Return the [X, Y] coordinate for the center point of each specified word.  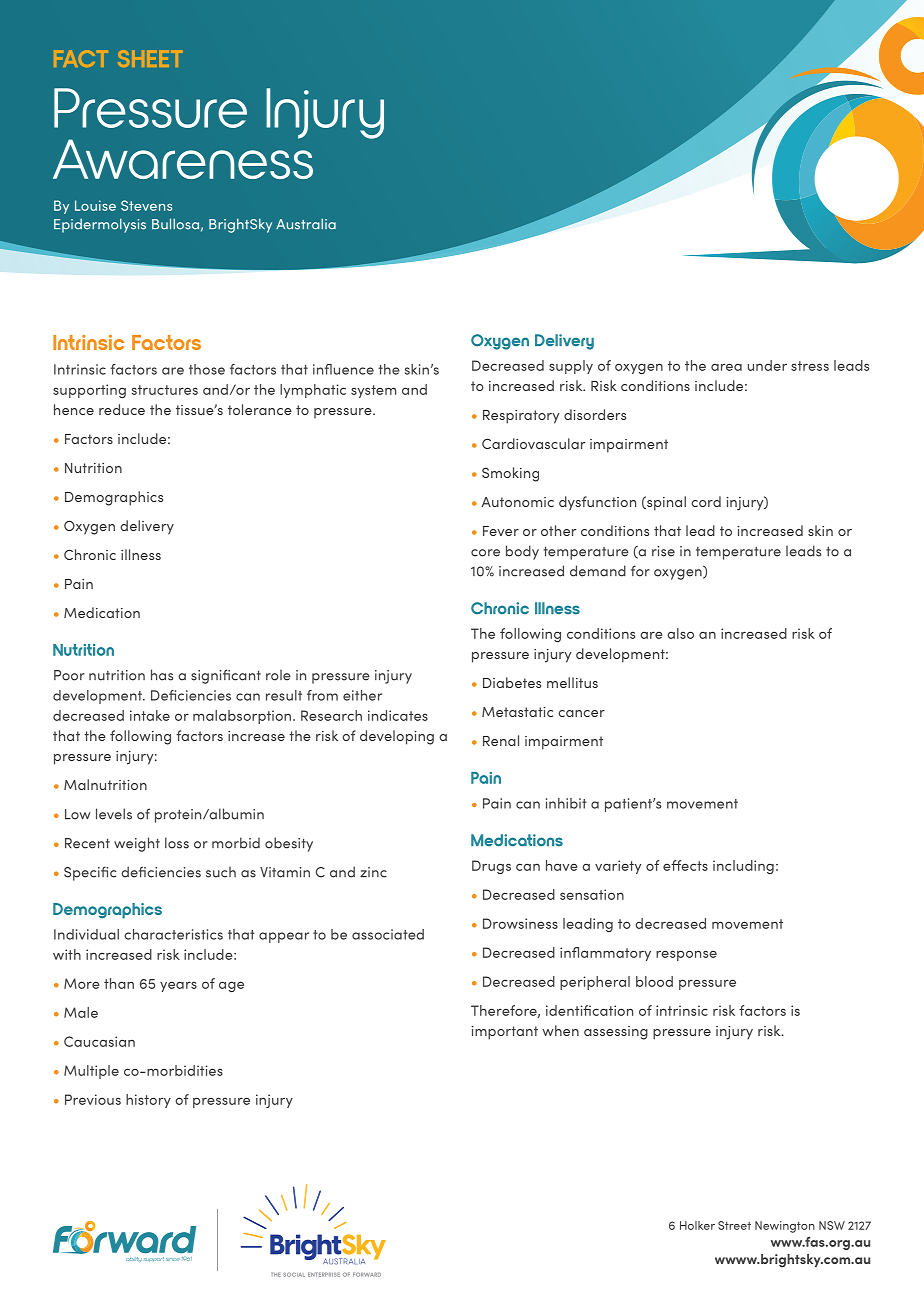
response [686, 955]
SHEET [150, 58]
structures [165, 390]
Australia [306, 224]
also [680, 633]
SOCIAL [294, 1274]
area [726, 367]
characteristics [173, 934]
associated [388, 934]
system [373, 391]
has [162, 675]
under [767, 365]
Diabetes [512, 682]
